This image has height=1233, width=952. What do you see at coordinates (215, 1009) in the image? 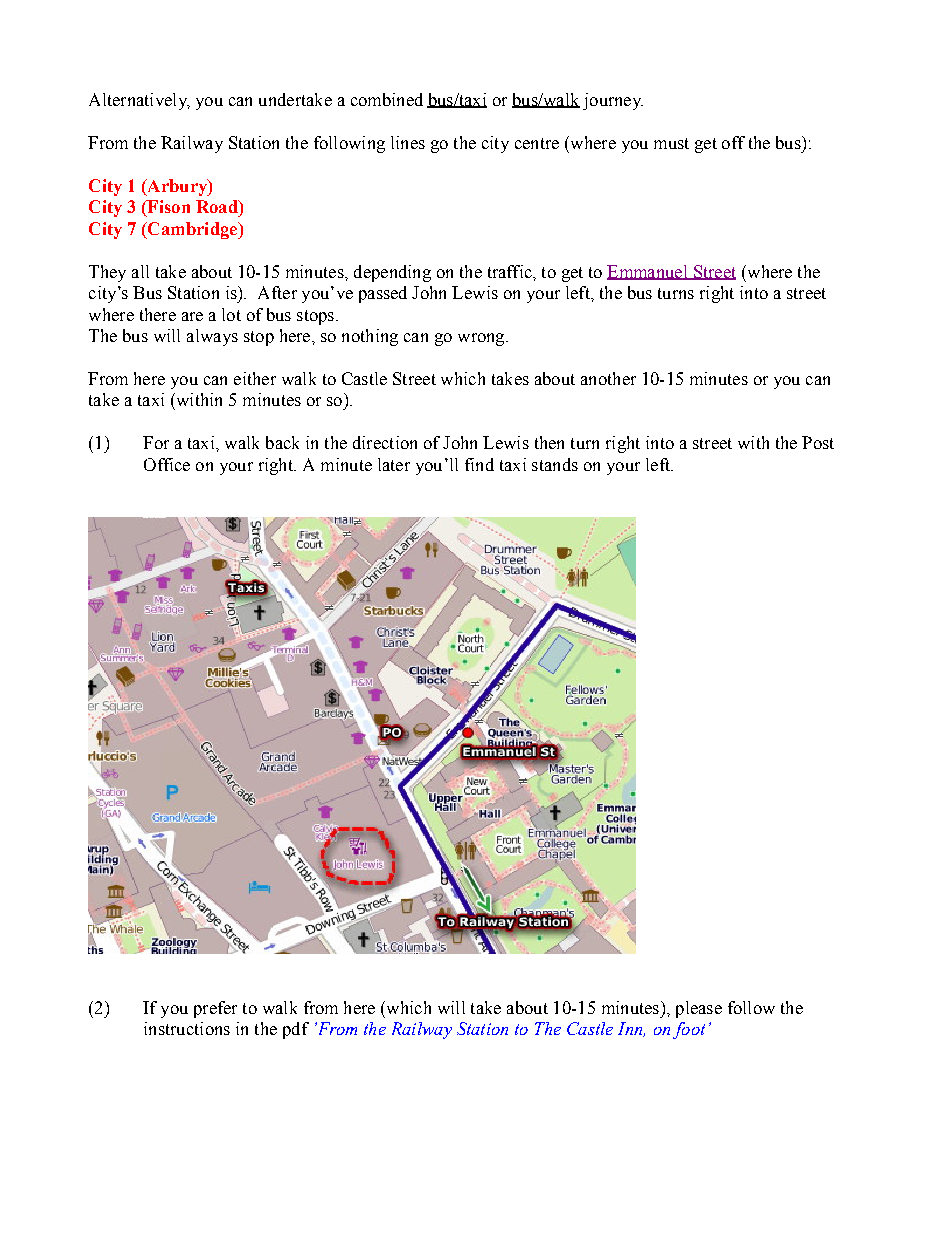
I see `prefer` at bounding box center [215, 1009].
